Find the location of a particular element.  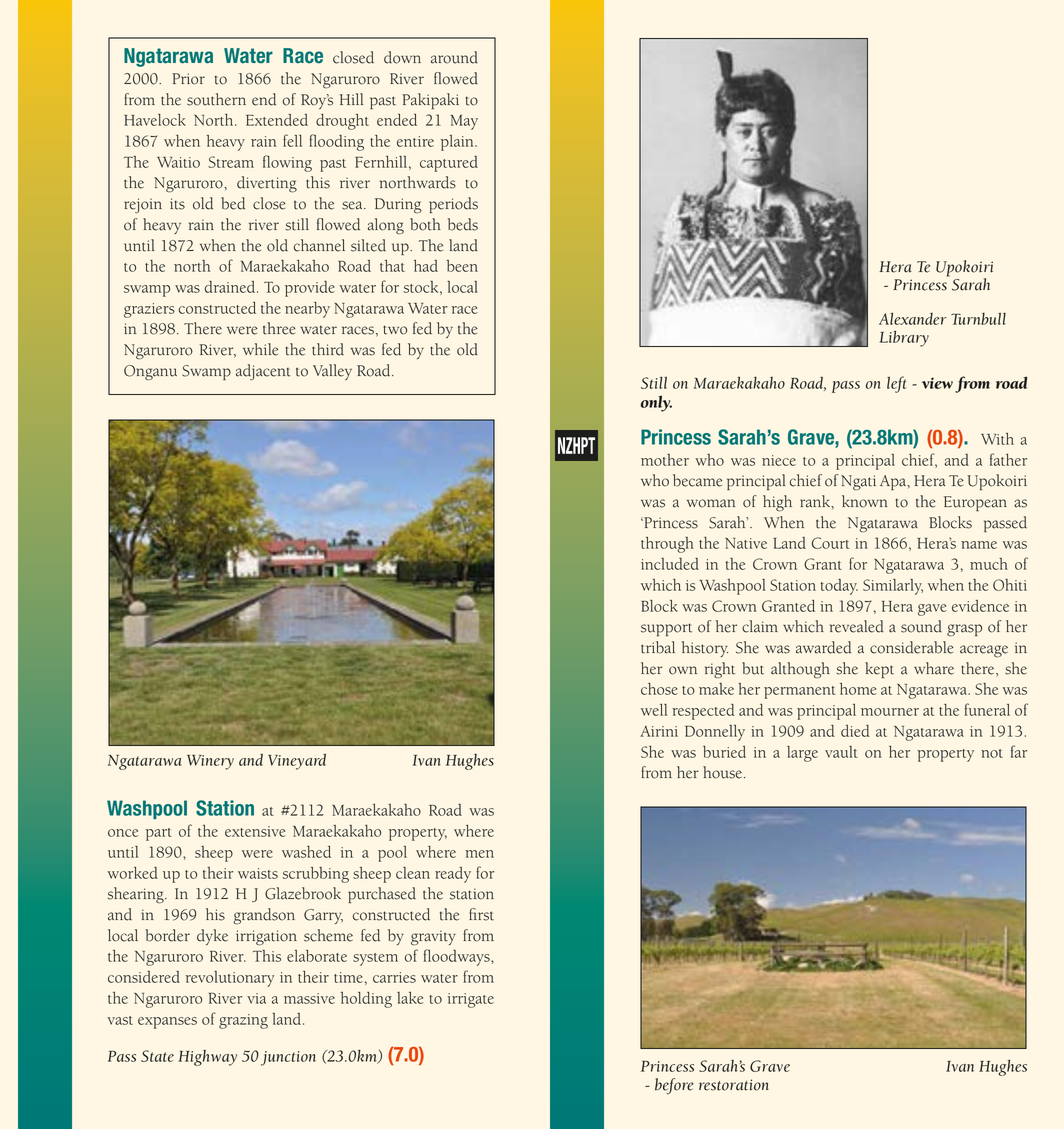

junction is located at coordinates (288, 1058).
